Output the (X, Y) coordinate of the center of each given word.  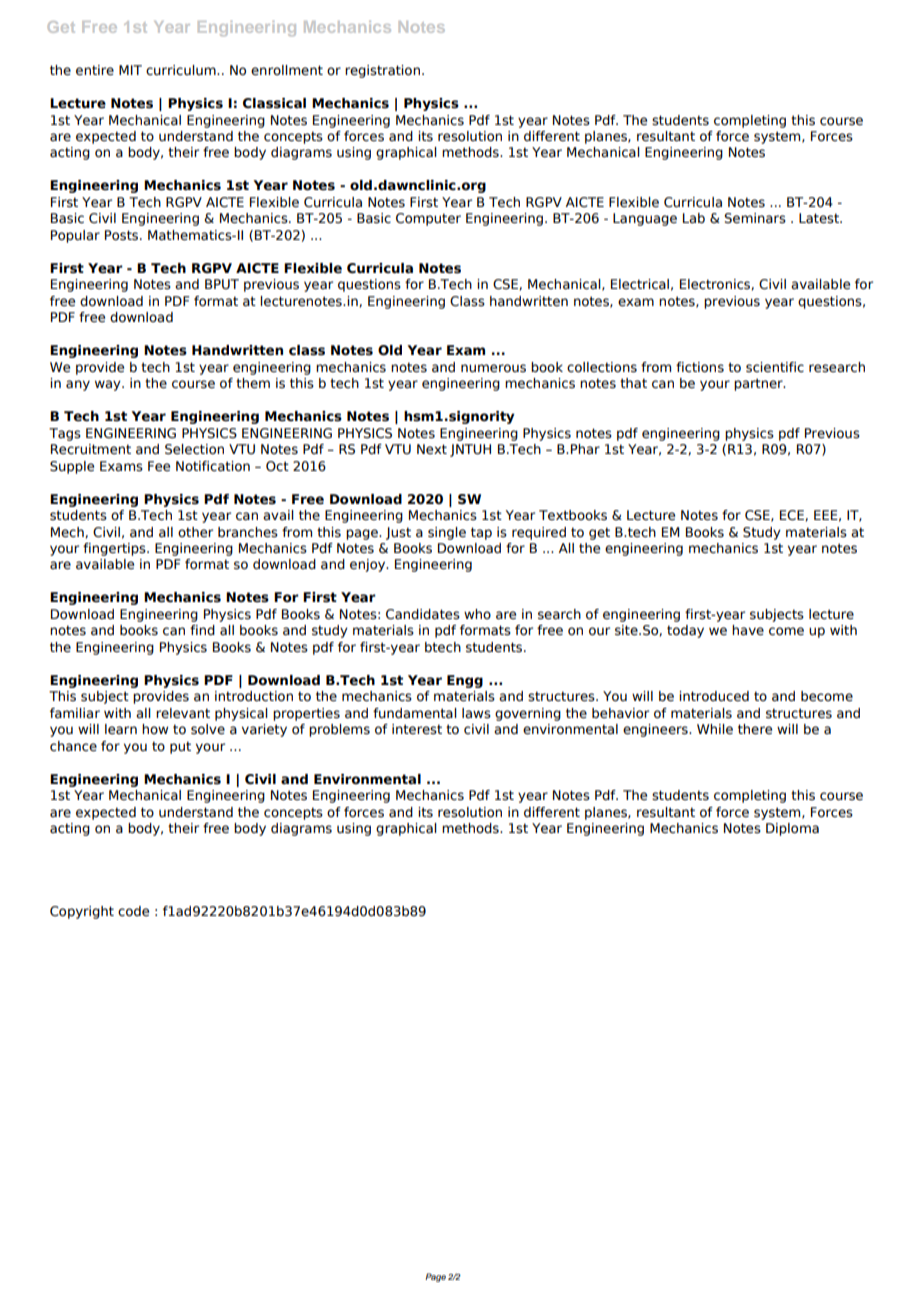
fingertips (115, 549)
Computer (428, 219)
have (748, 630)
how (155, 729)
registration (382, 71)
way (109, 385)
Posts (123, 235)
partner (759, 384)
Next (432, 449)
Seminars (755, 218)
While (715, 729)
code (133, 911)
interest (417, 729)
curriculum (182, 70)
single (447, 533)
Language (645, 219)
